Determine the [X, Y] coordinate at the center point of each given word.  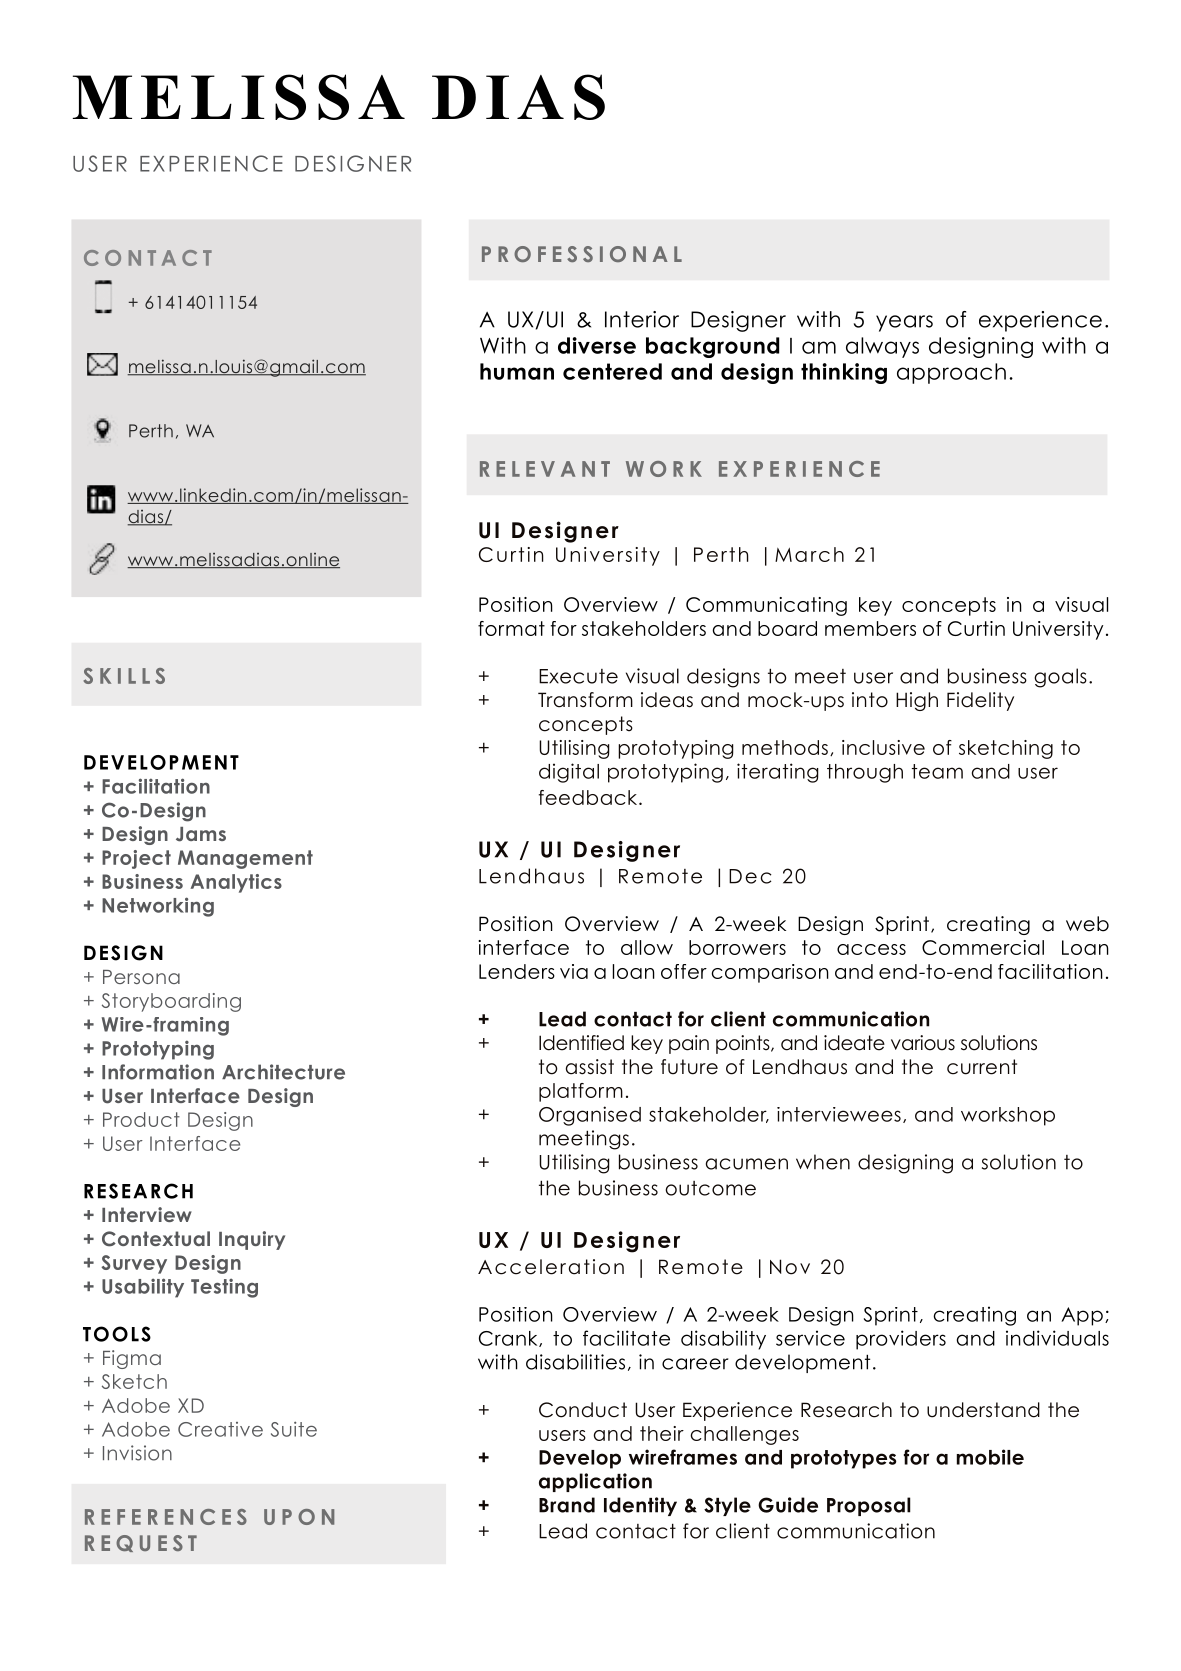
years [904, 323]
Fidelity [980, 701]
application [595, 1482]
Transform [585, 700]
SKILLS [124, 676]
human [517, 371]
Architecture [283, 1072]
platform [581, 1092]
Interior [642, 319]
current [982, 1067]
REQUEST [141, 1543]
